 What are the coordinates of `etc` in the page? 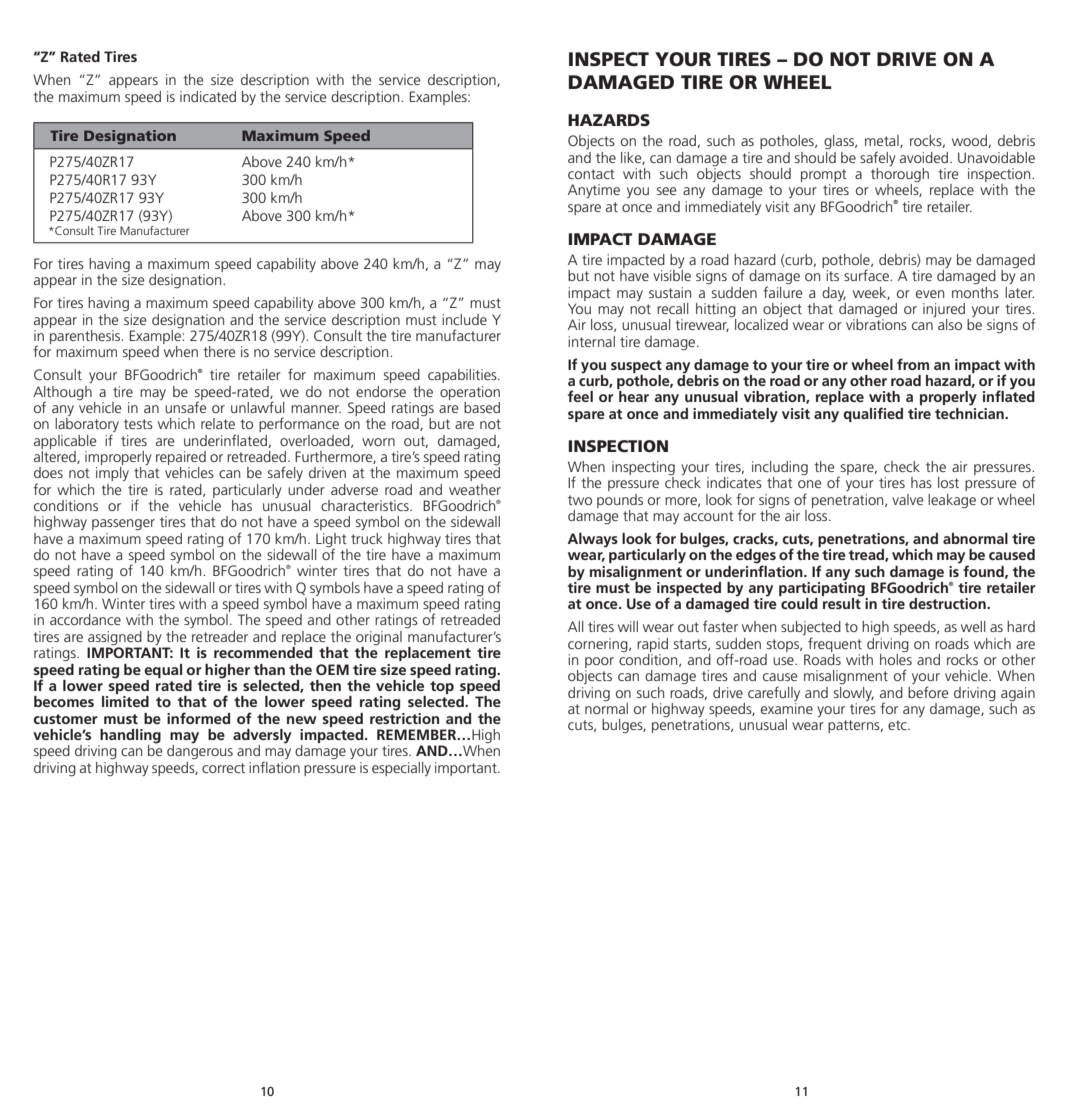 It's located at (898, 725).
